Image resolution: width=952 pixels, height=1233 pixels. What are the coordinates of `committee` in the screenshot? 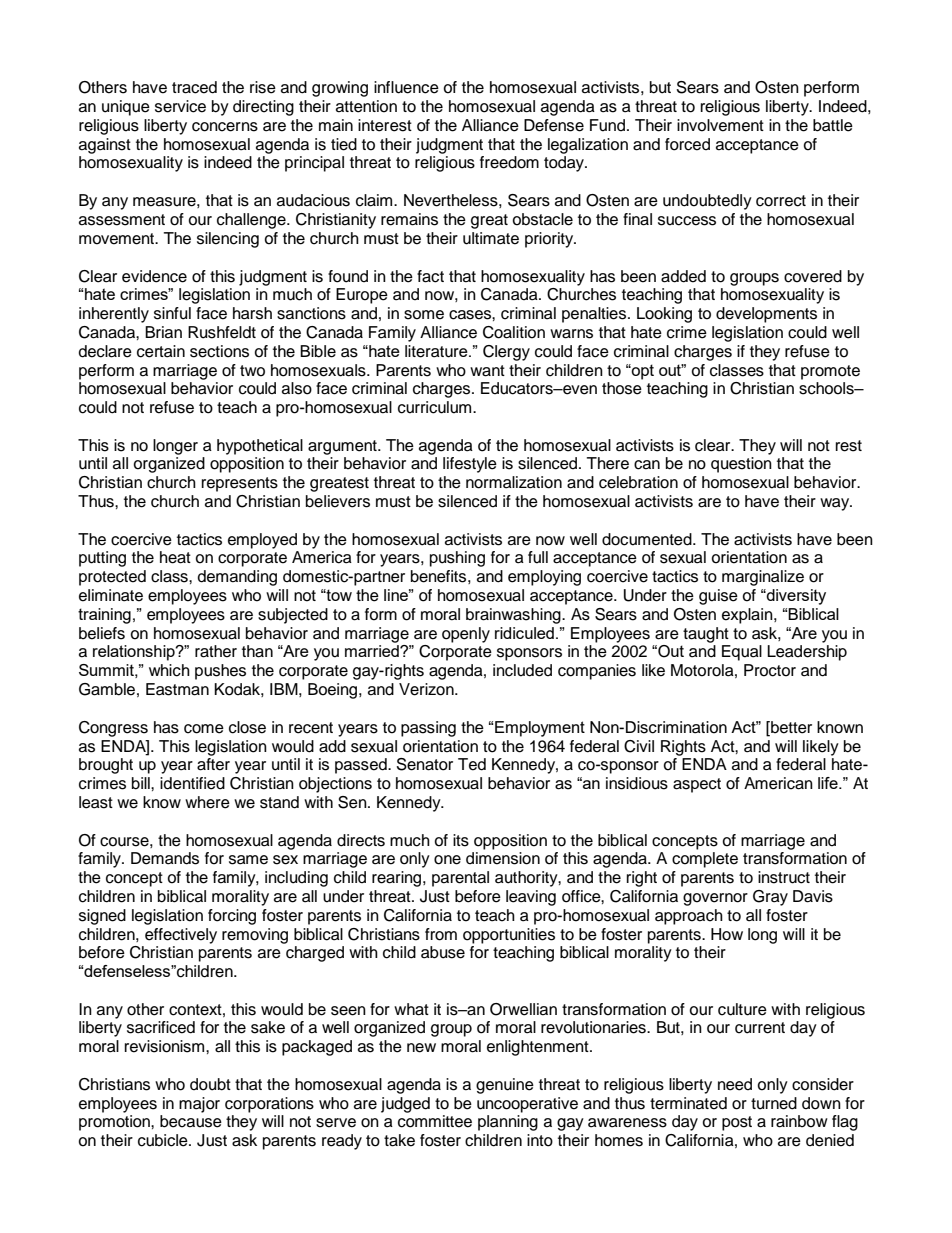 It's located at (435, 1121).
